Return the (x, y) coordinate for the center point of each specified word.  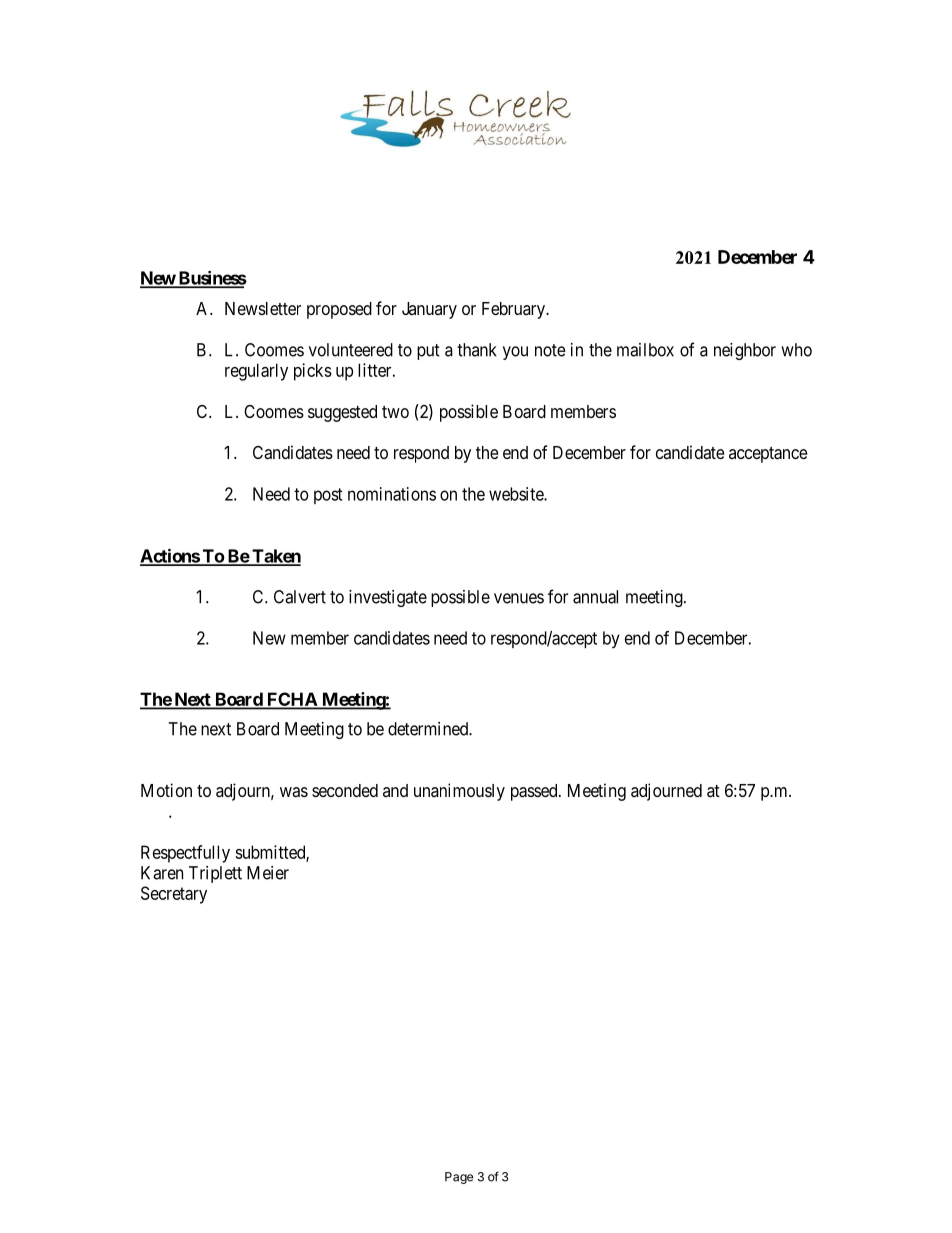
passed (535, 792)
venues (519, 598)
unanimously (459, 792)
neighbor (745, 351)
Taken (275, 557)
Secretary (174, 895)
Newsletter (263, 308)
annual (595, 597)
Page (459, 1178)
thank (477, 350)
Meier (268, 873)
